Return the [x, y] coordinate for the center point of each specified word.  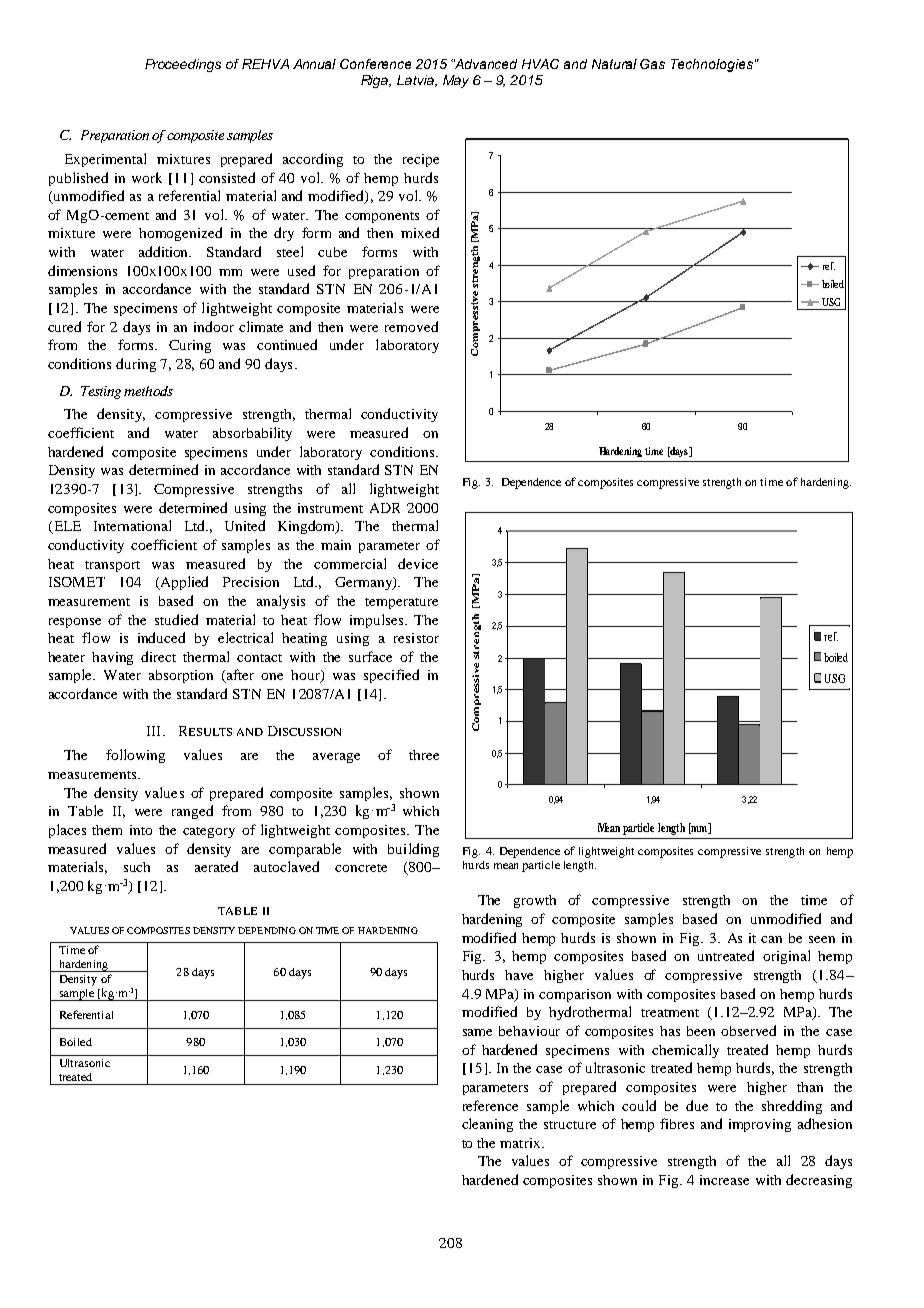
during [136, 365]
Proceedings [183, 65]
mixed [420, 232]
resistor [416, 638]
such [137, 867]
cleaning [487, 1125]
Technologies [712, 65]
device [418, 563]
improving [760, 1125]
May [456, 81]
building [413, 850]
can [771, 939]
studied [176, 619]
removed [411, 326]
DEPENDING [267, 930]
